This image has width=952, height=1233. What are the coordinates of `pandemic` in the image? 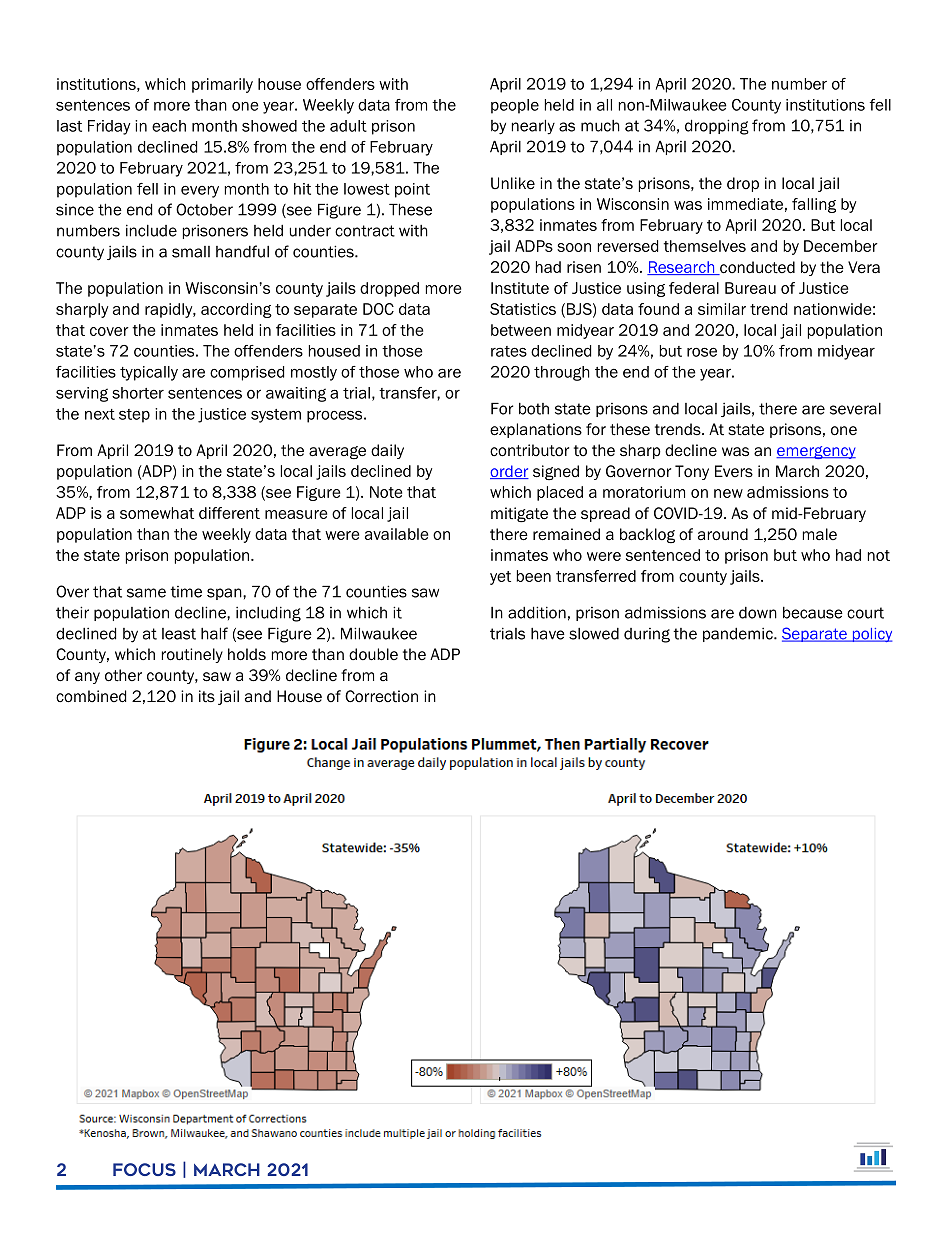 It's located at (739, 635).
